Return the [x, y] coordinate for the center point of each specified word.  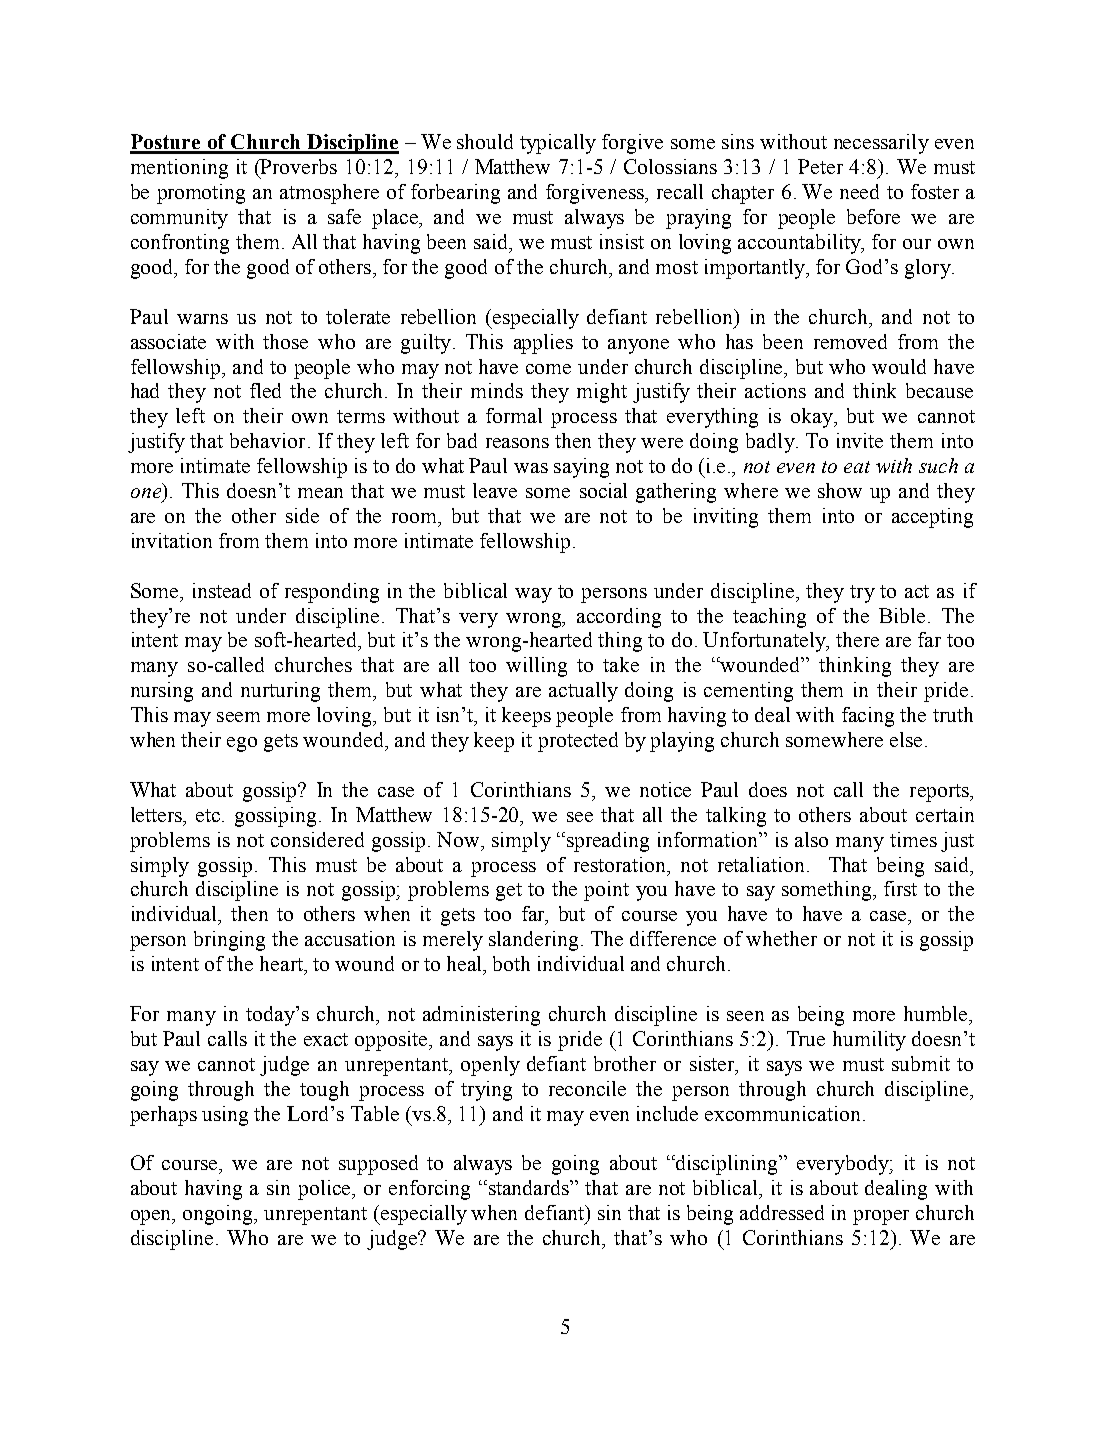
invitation [172, 540]
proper [881, 1217]
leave [495, 490]
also [811, 839]
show [840, 490]
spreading [608, 842]
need [859, 191]
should [485, 141]
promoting [201, 194]
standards [530, 1187]
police [326, 1190]
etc [209, 815]
